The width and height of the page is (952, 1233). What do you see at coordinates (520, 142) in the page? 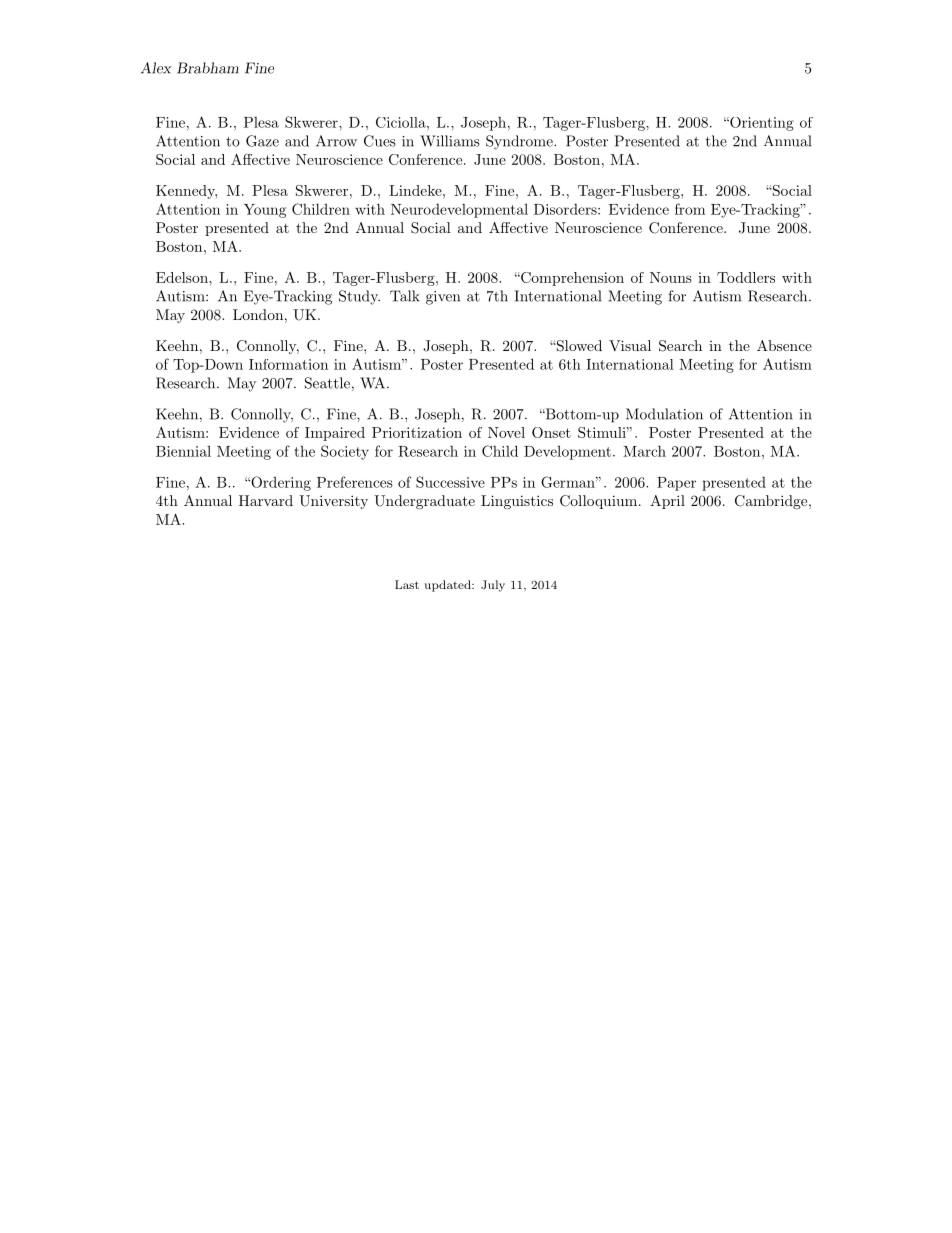
I see `Syndrome` at bounding box center [520, 142].
